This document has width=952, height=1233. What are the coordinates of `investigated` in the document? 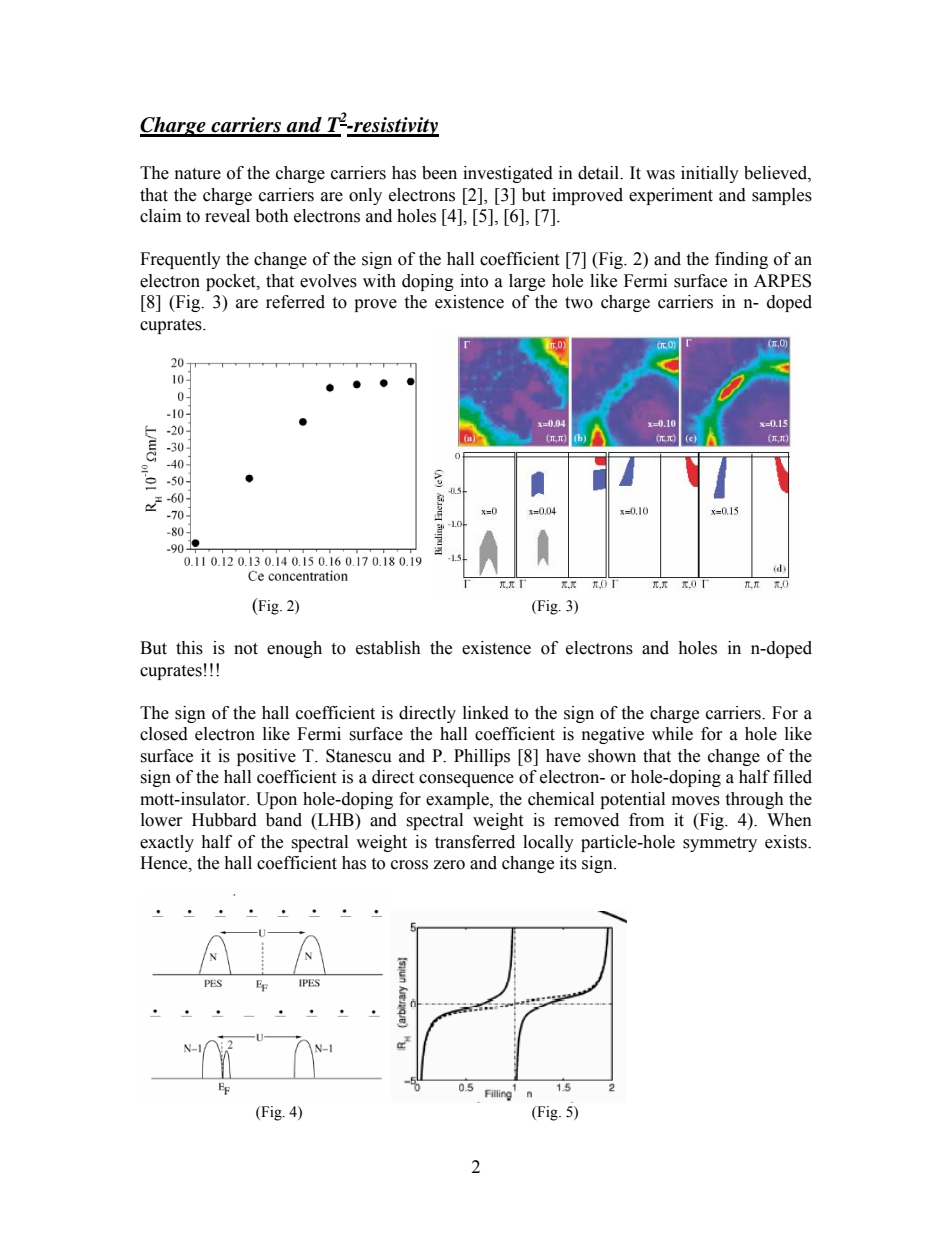 It's located at (508, 174).
